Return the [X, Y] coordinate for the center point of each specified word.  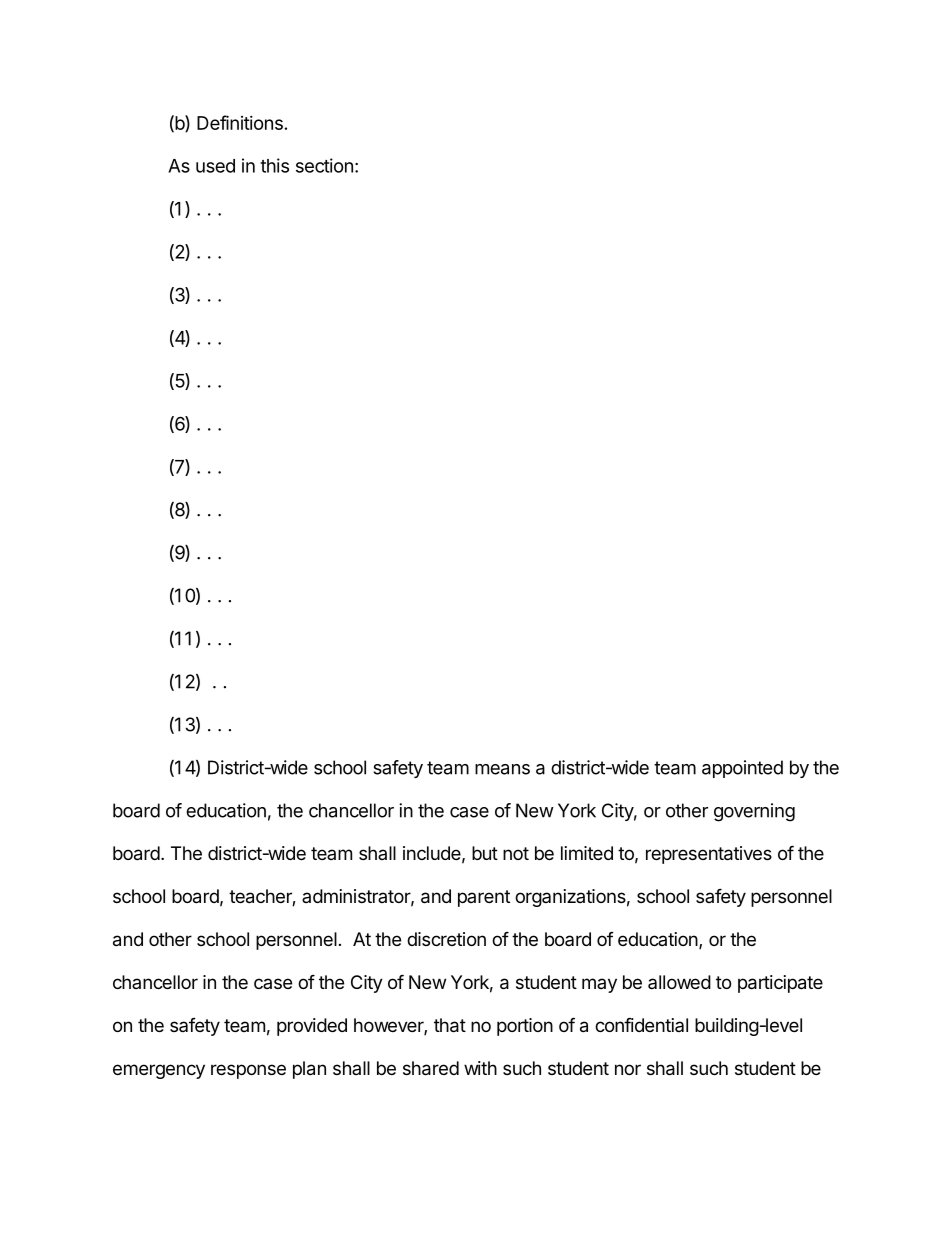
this [274, 165]
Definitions [240, 122]
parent [484, 898]
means [502, 769]
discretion [446, 939]
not [516, 853]
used [215, 166]
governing [754, 812]
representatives [709, 855]
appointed [742, 769]
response [248, 1071]
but [485, 853]
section [324, 165]
